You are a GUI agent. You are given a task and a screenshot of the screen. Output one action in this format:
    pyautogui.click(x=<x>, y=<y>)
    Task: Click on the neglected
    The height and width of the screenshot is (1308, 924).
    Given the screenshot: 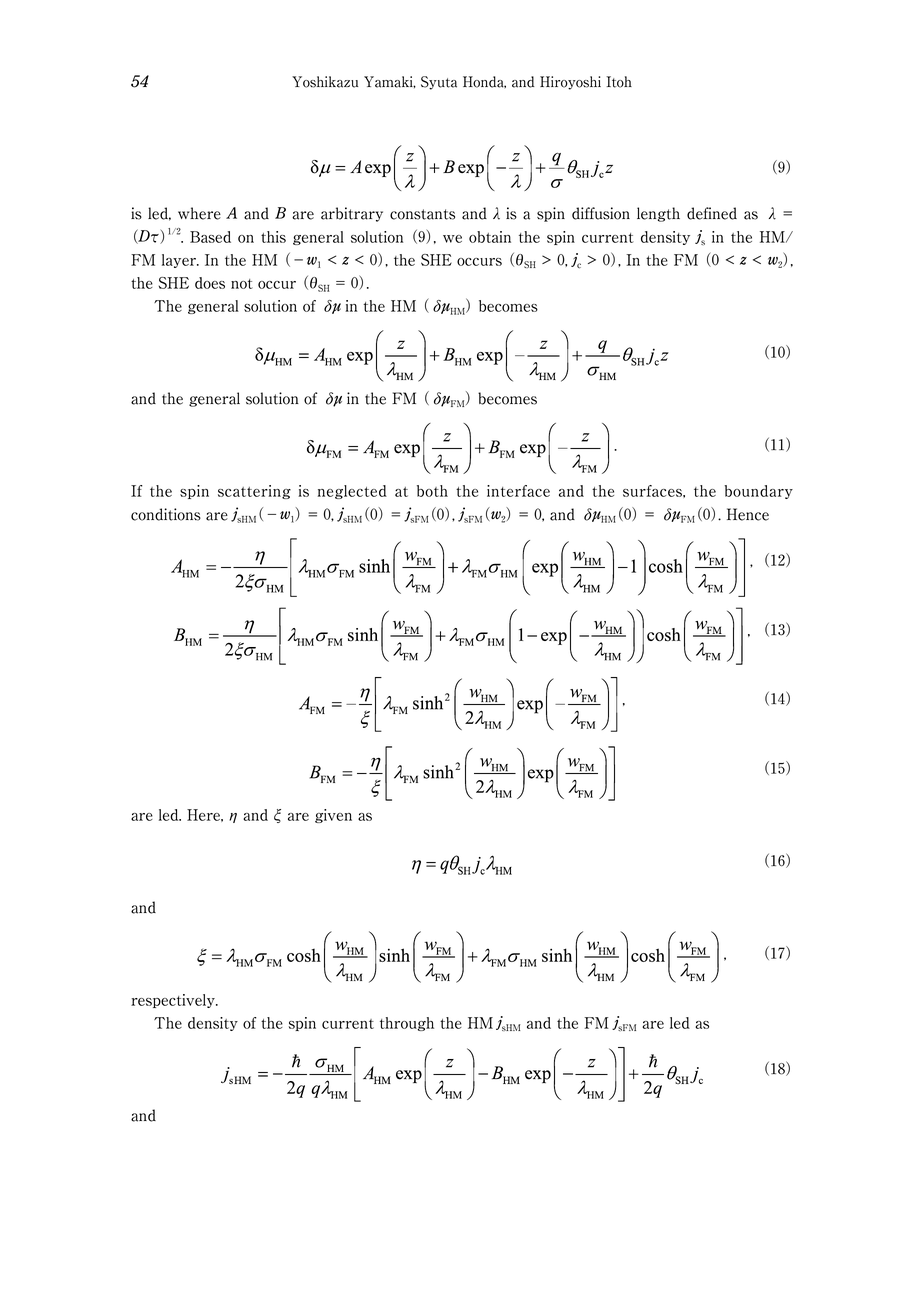 What is the action you would take?
    pyautogui.click(x=352, y=492)
